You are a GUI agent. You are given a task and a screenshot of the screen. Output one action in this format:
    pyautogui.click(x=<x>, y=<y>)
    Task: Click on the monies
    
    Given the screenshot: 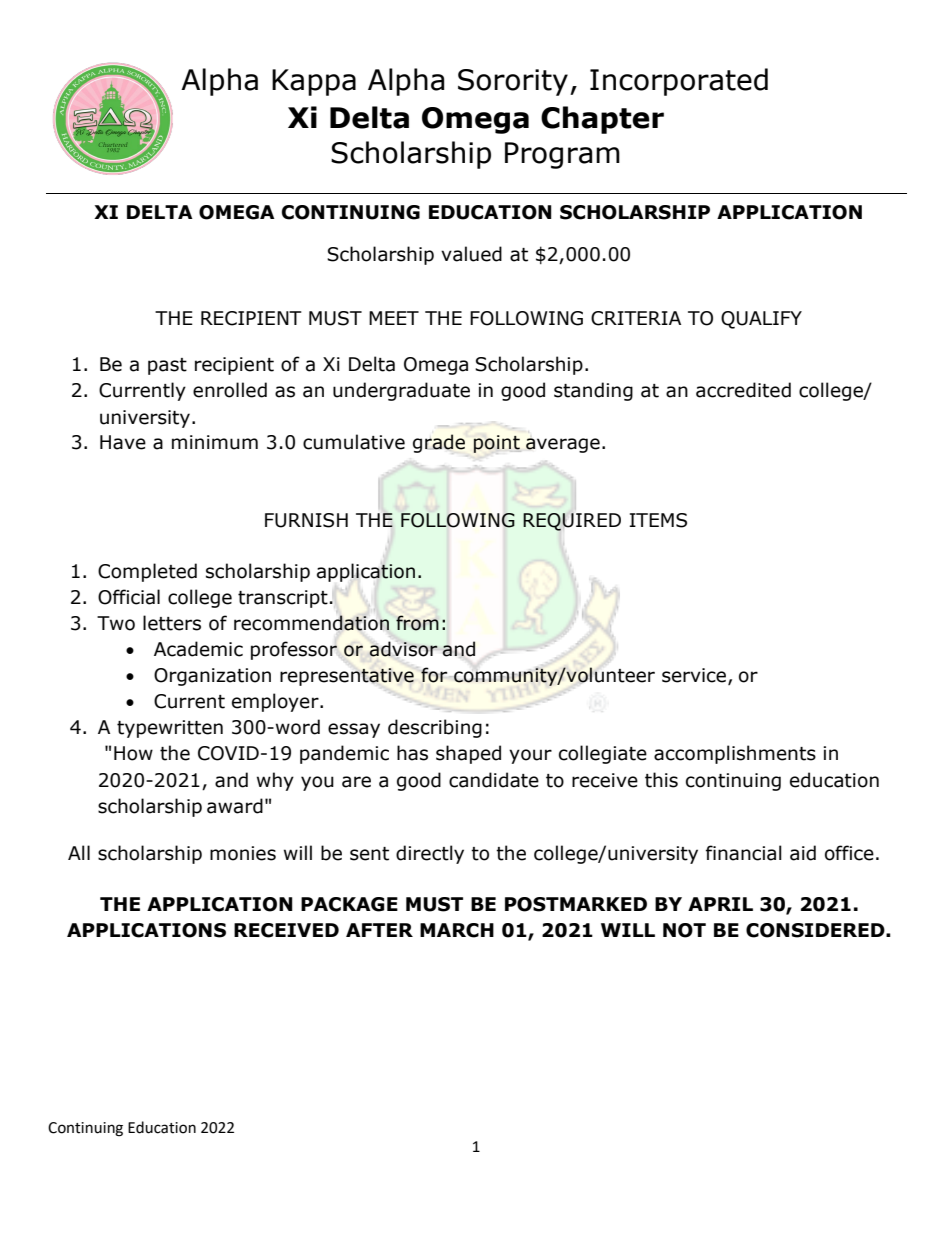 What is the action you would take?
    pyautogui.click(x=243, y=853)
